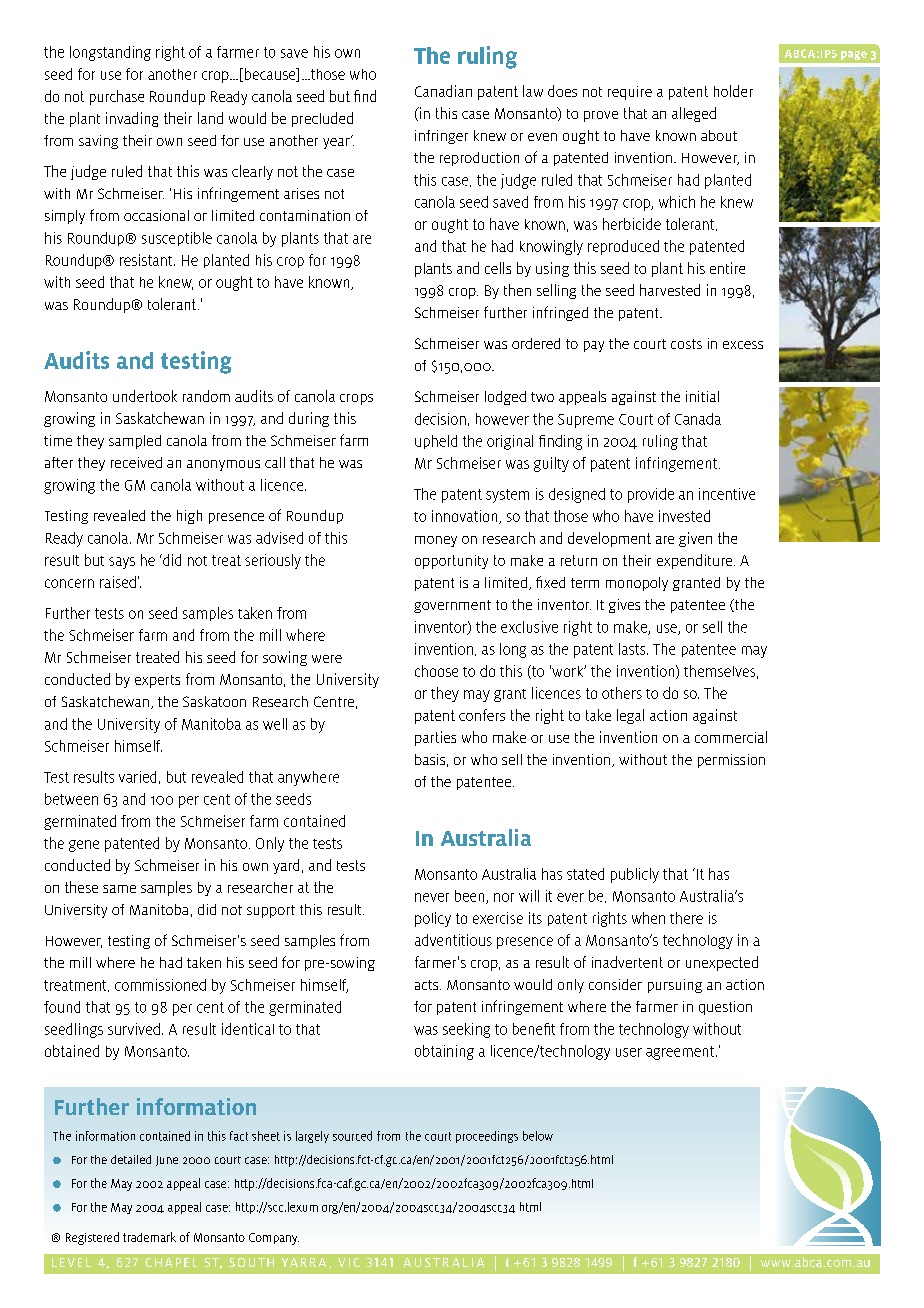 This screenshot has width=924, height=1308. Describe the element at coordinates (441, 137) in the screenshot. I see `infringer` at that location.
